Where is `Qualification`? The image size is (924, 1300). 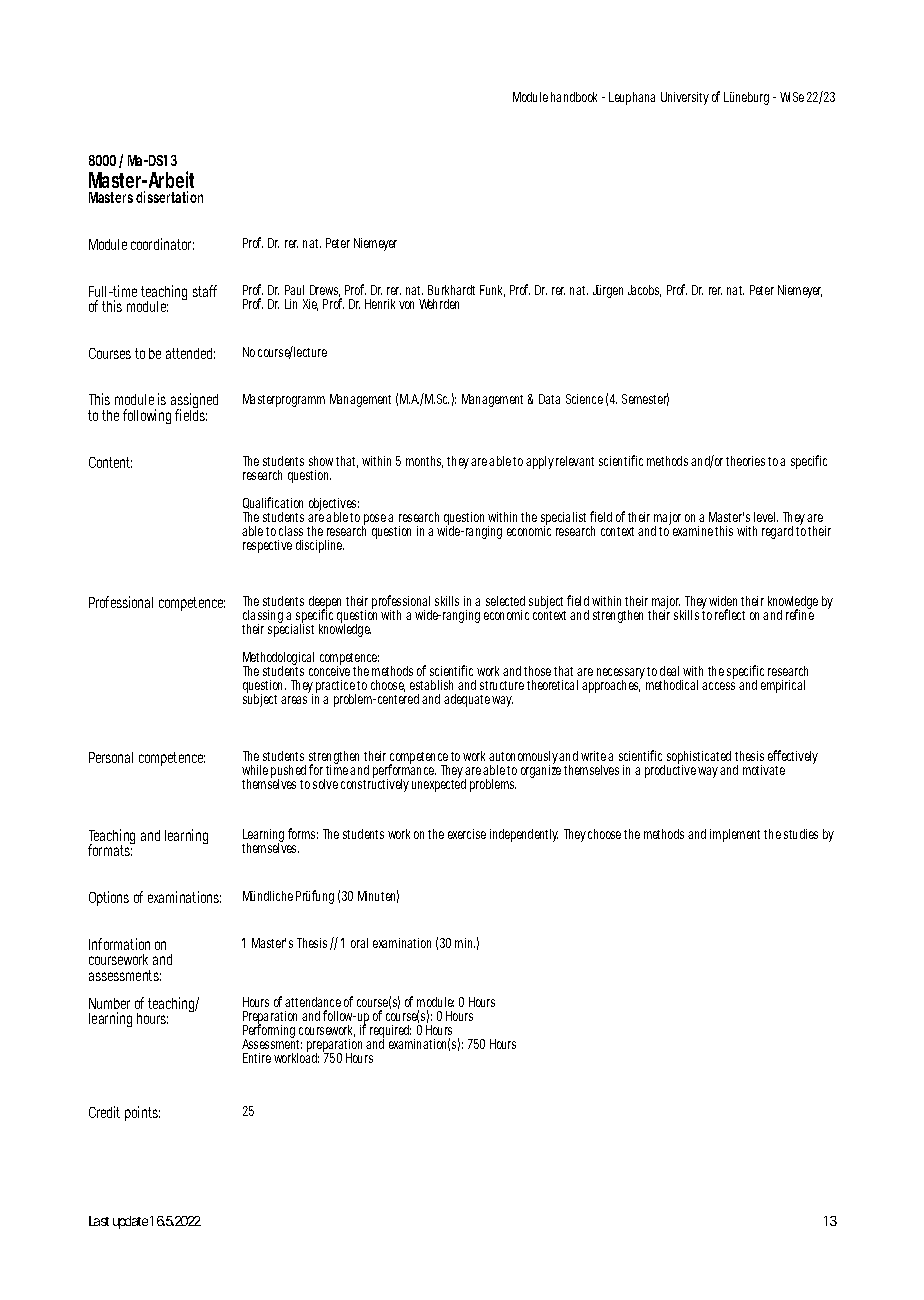 Qualification is located at coordinates (273, 503).
